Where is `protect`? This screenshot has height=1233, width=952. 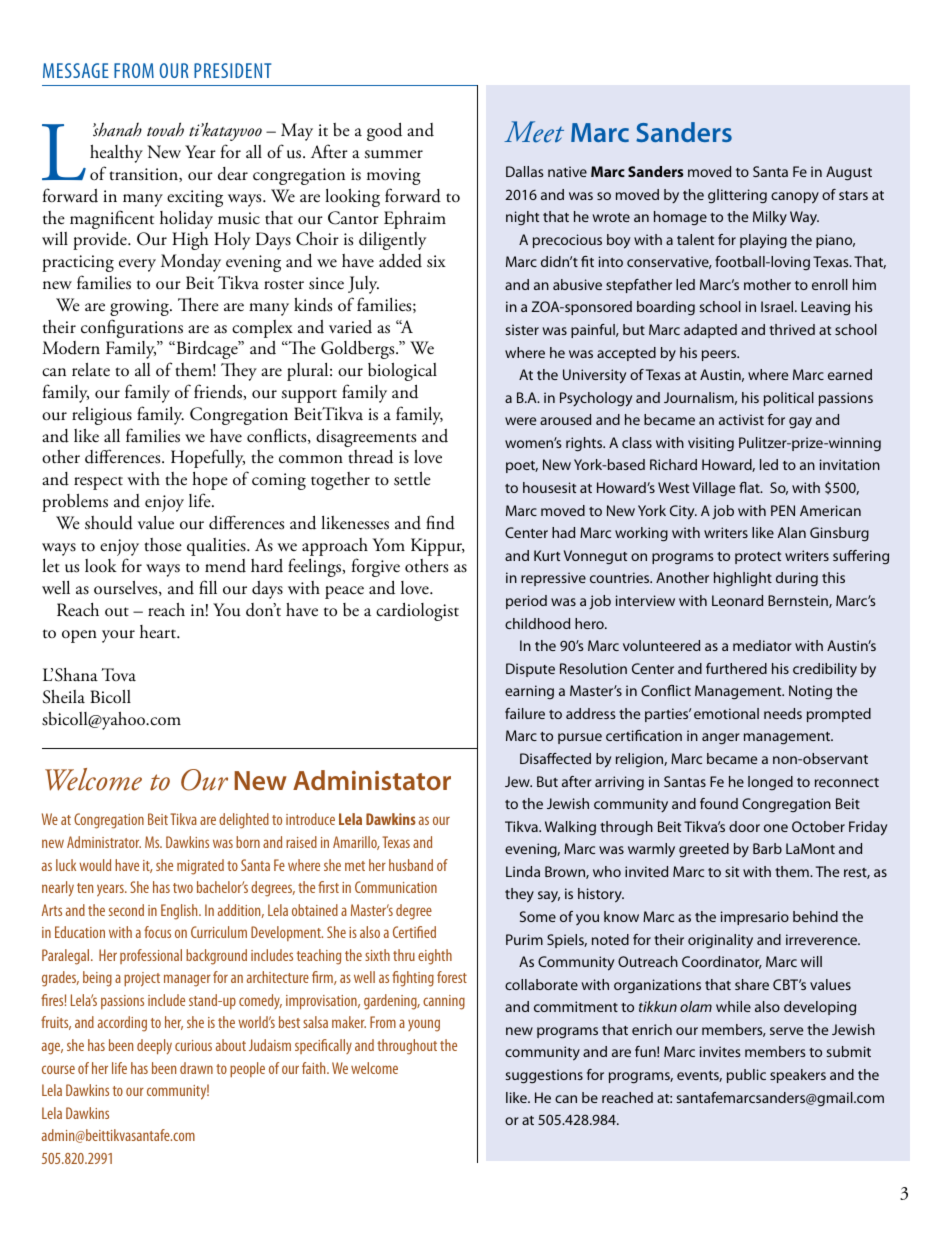 protect is located at coordinates (758, 558).
